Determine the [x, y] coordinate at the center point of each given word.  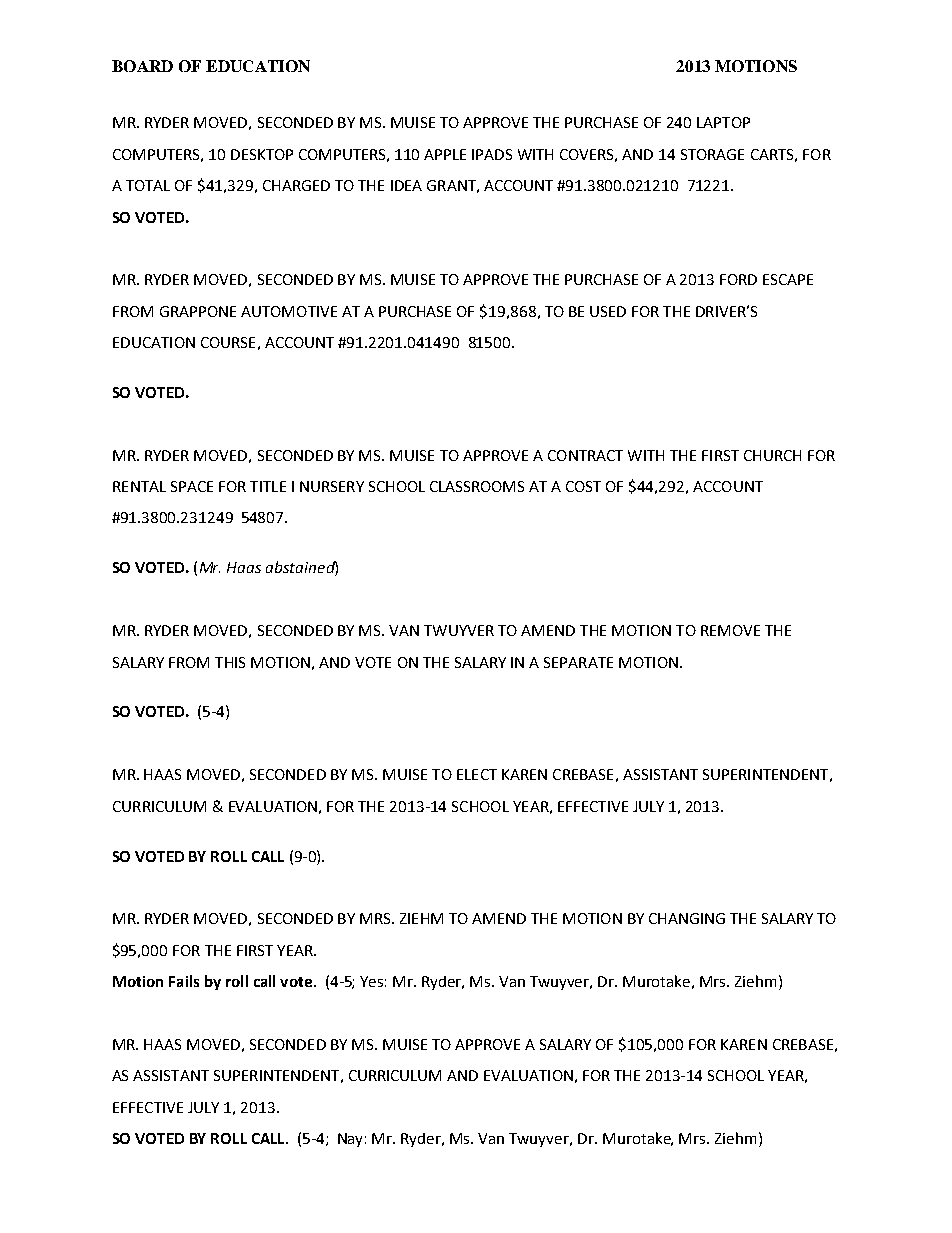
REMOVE [730, 630]
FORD [738, 279]
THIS [230, 662]
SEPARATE [578, 662]
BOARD [142, 66]
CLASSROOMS [477, 486]
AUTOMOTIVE [289, 311]
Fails [184, 981]
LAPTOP [723, 122]
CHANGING [687, 918]
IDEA [406, 185]
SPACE [192, 486]
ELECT [477, 774]
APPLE [445, 154]
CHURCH [772, 455]
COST [583, 486]
